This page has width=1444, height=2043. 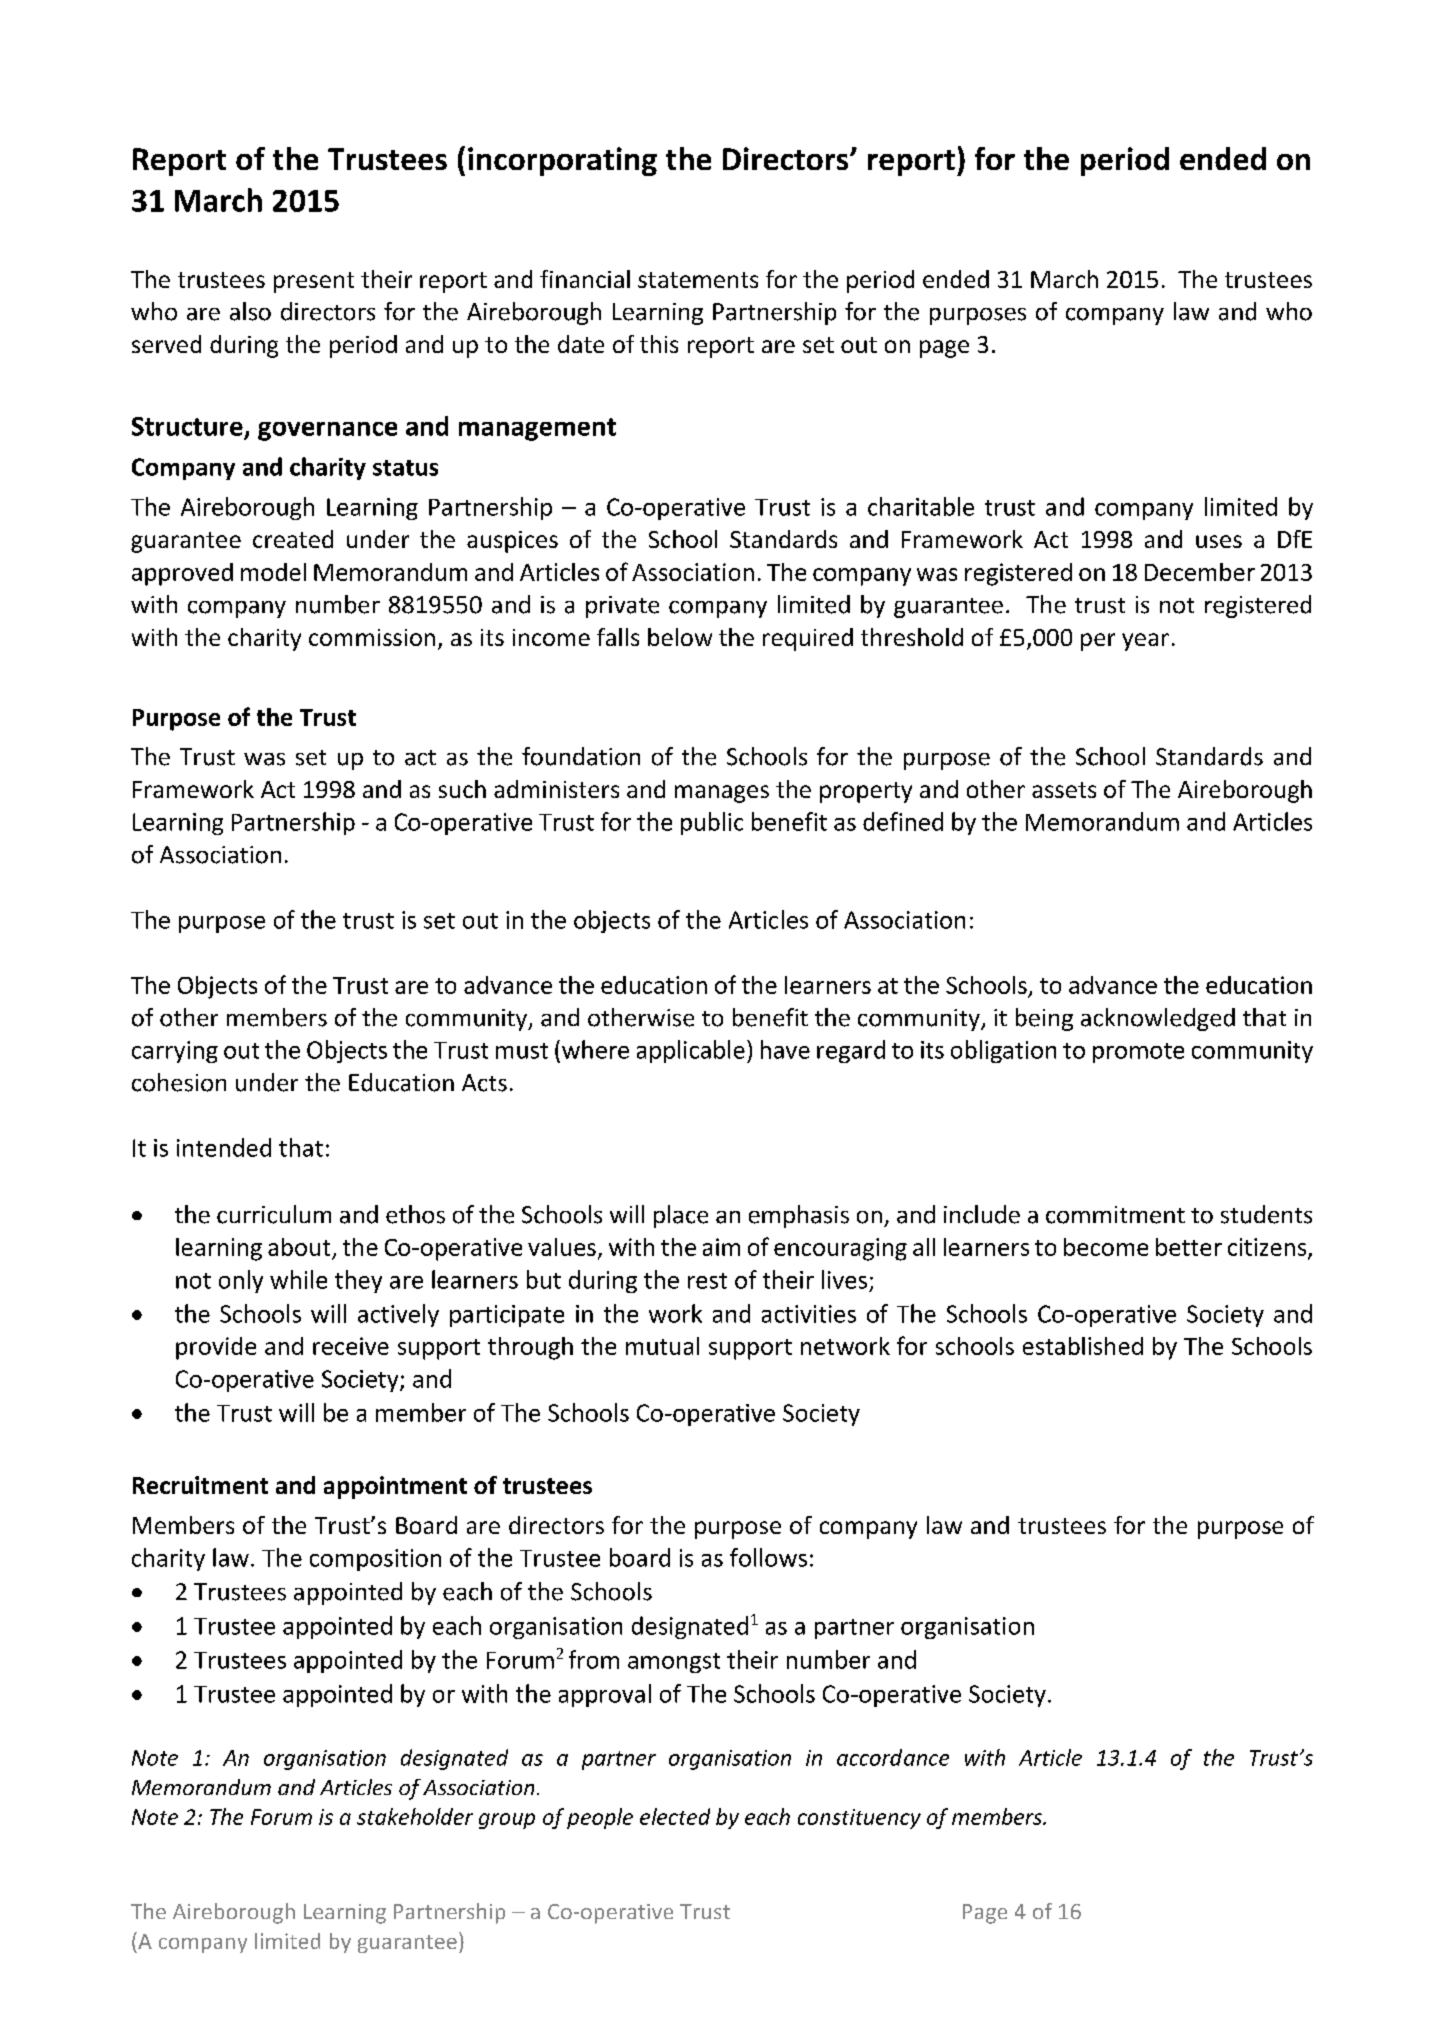 I want to click on created, so click(x=293, y=539).
